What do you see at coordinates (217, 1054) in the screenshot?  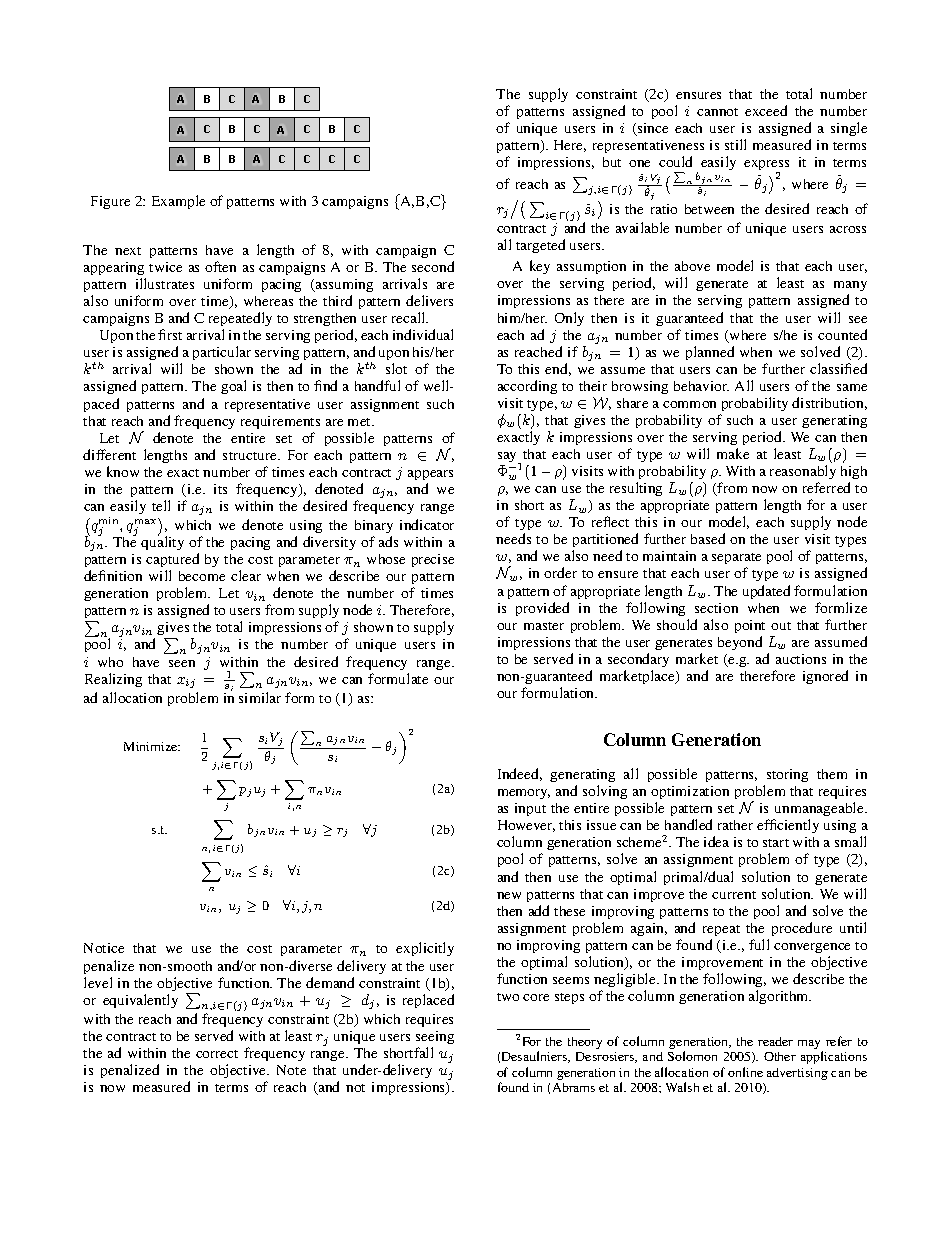 I see `correct` at bounding box center [217, 1054].
